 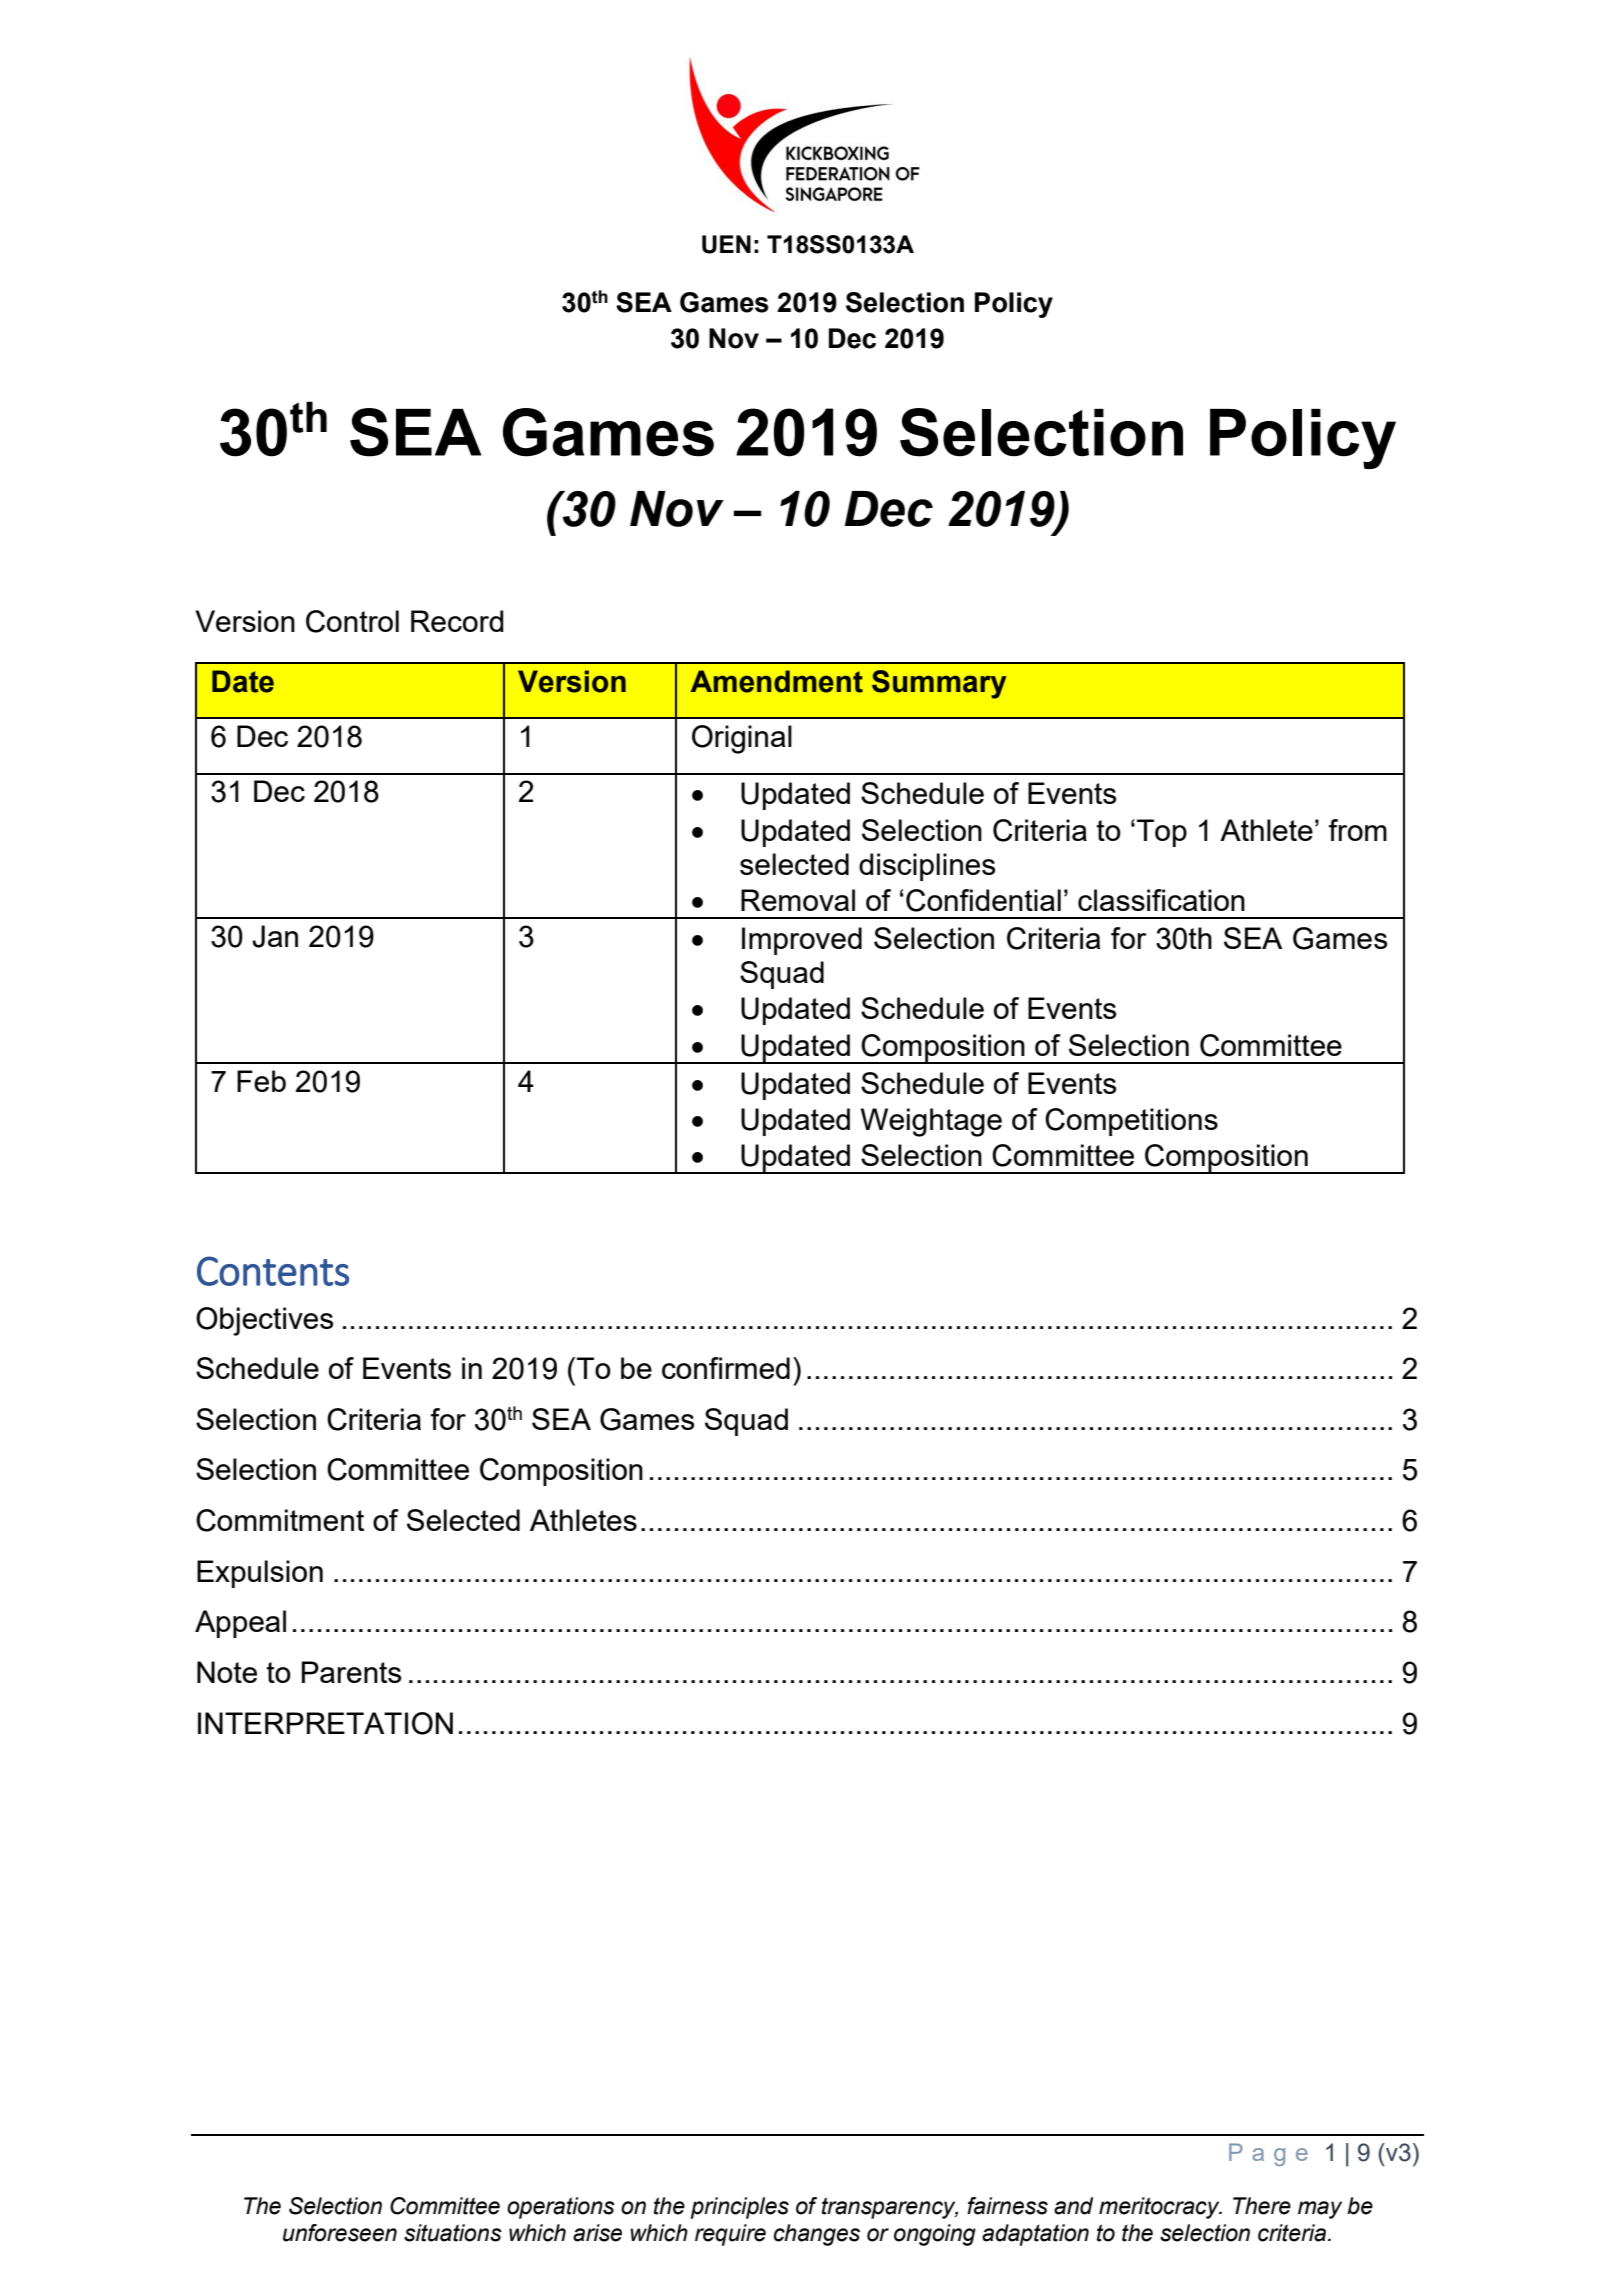 I want to click on Parents, so click(x=351, y=1672).
